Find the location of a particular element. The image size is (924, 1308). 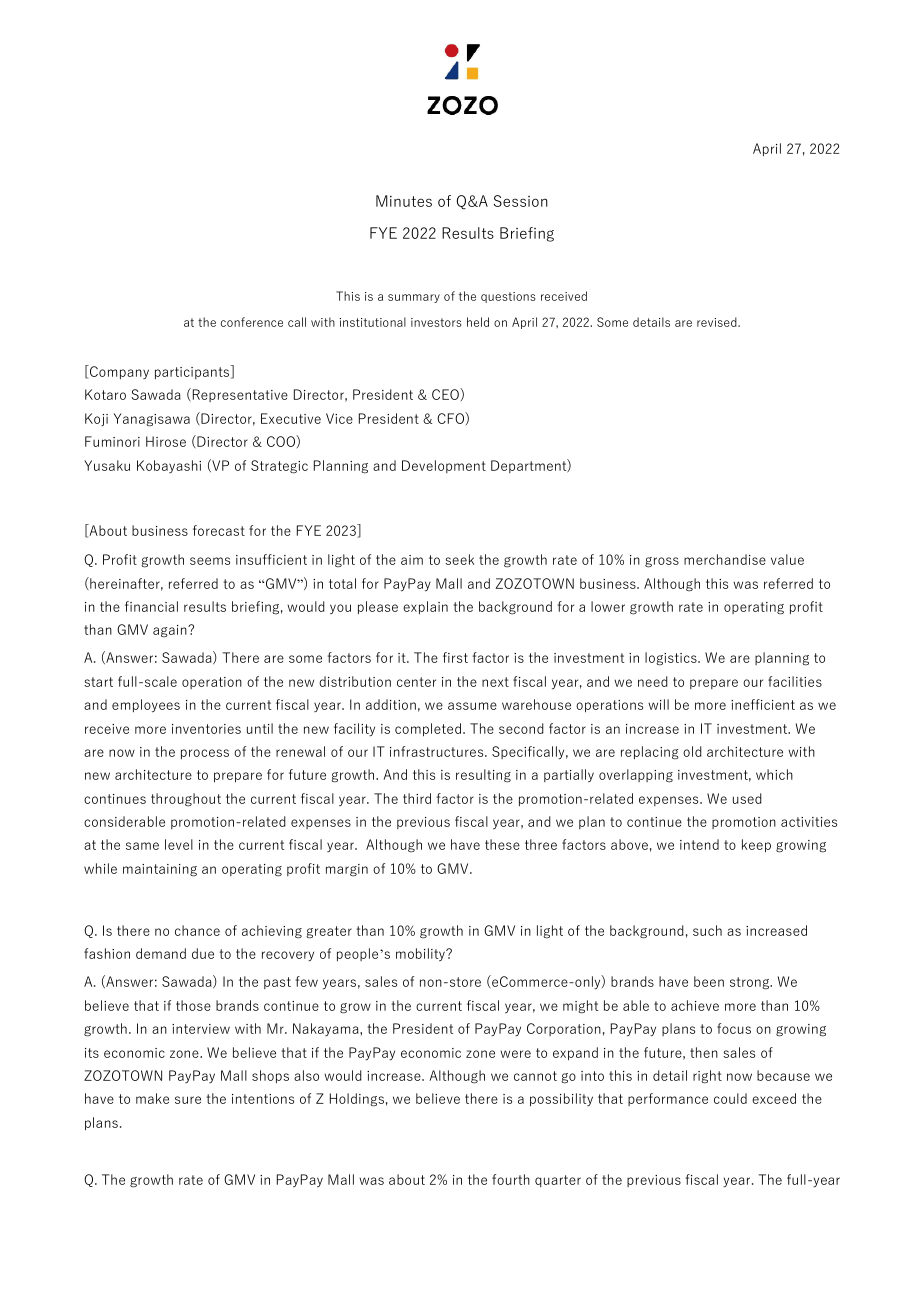

conference is located at coordinates (252, 322).
